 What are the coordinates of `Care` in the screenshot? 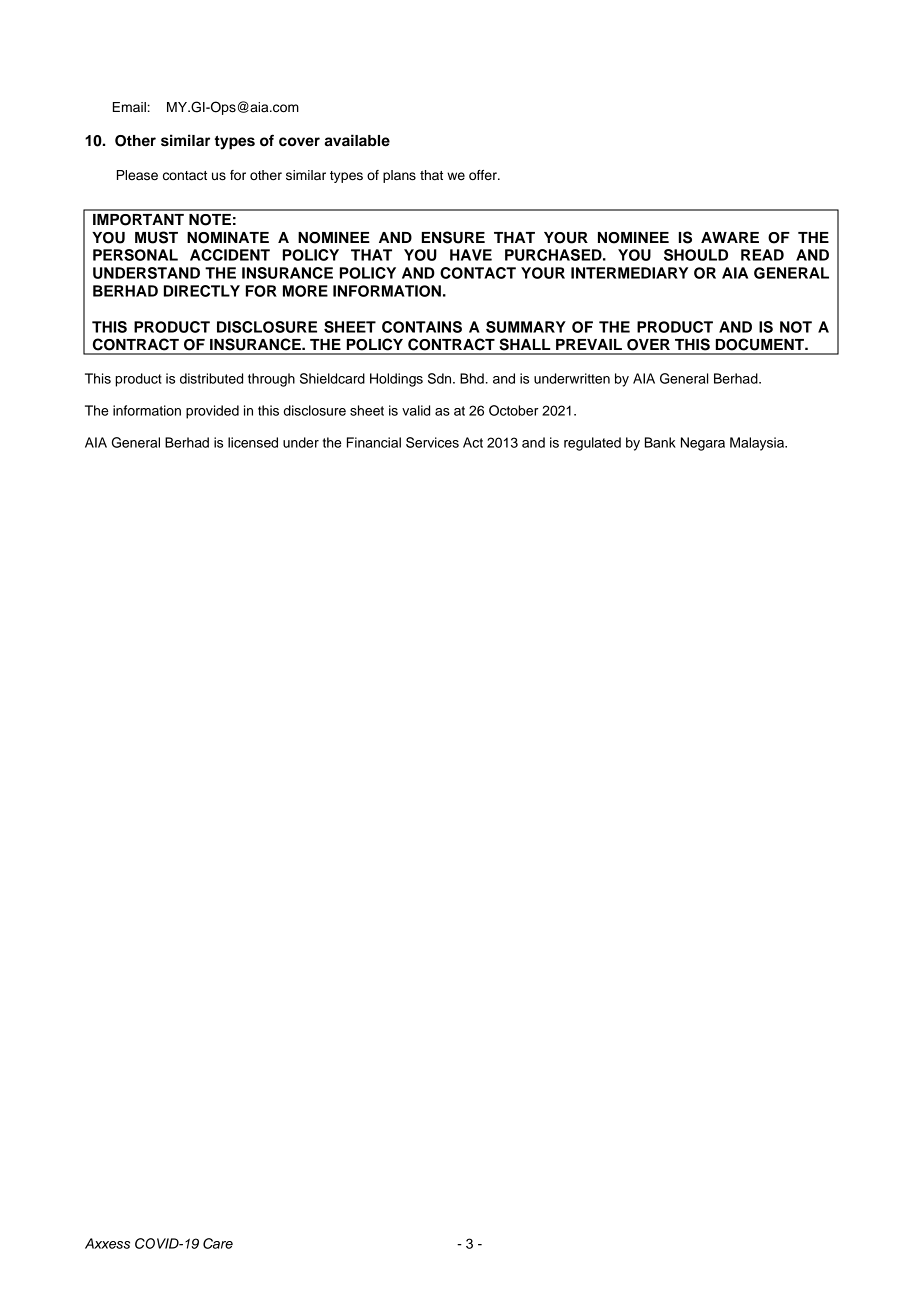 It's located at (218, 1243).
